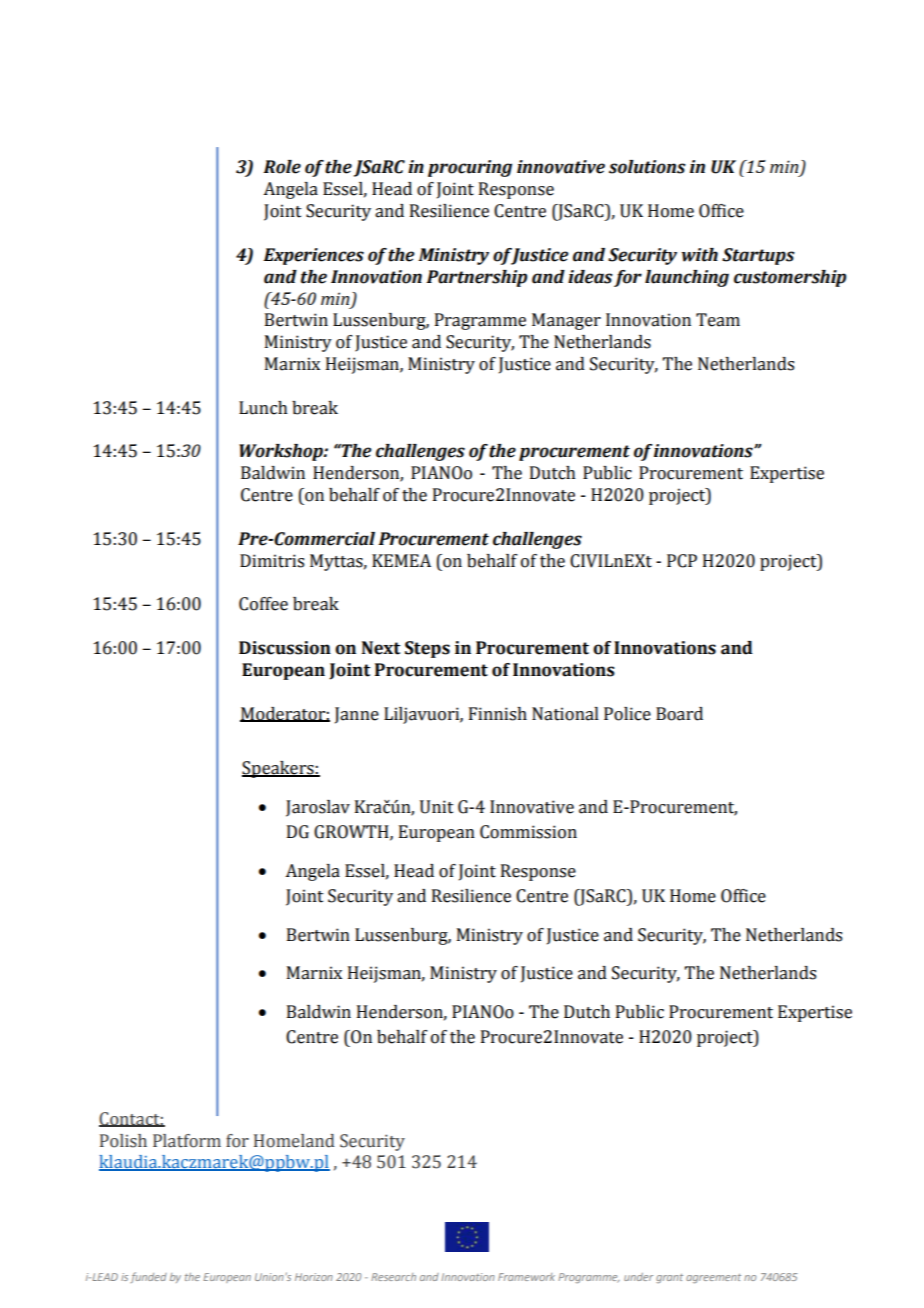  What do you see at coordinates (498, 714) in the screenshot?
I see `Finnish` at bounding box center [498, 714].
